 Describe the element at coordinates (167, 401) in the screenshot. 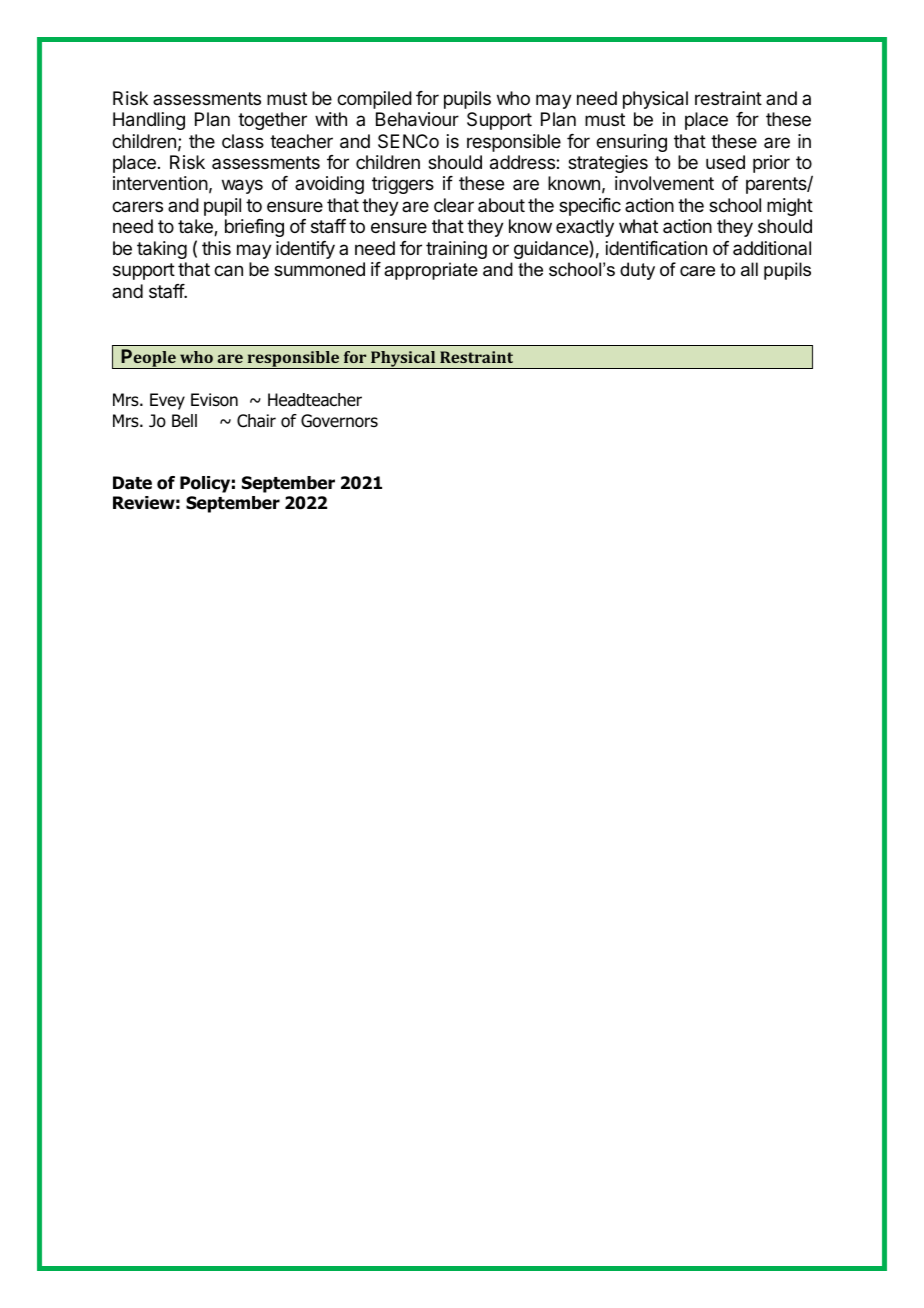

I see `Evey` at that location.
